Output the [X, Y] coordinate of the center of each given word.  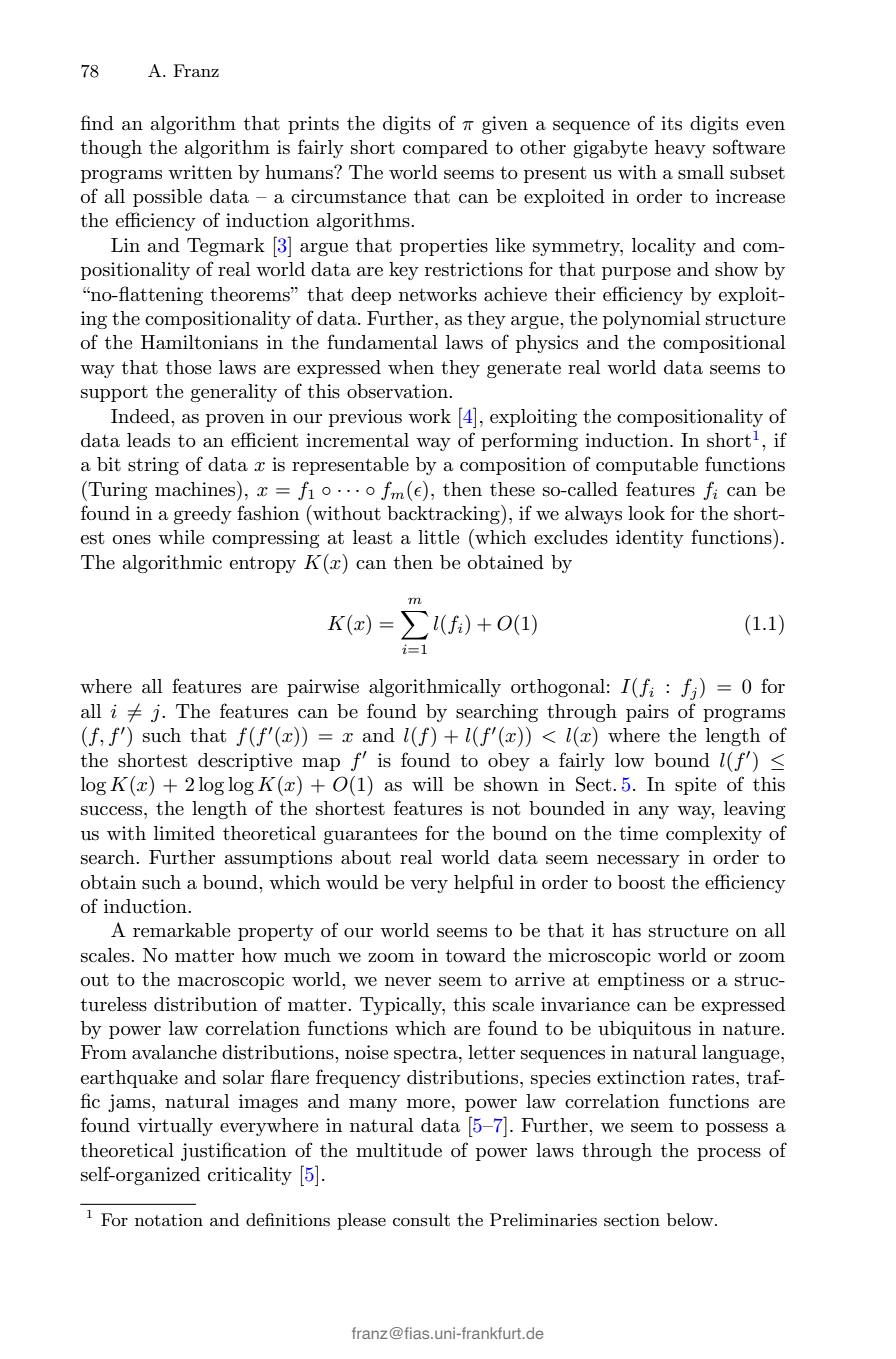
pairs [647, 713]
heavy [680, 149]
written [200, 172]
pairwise [323, 688]
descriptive [245, 762]
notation [169, 1220]
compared [445, 149]
